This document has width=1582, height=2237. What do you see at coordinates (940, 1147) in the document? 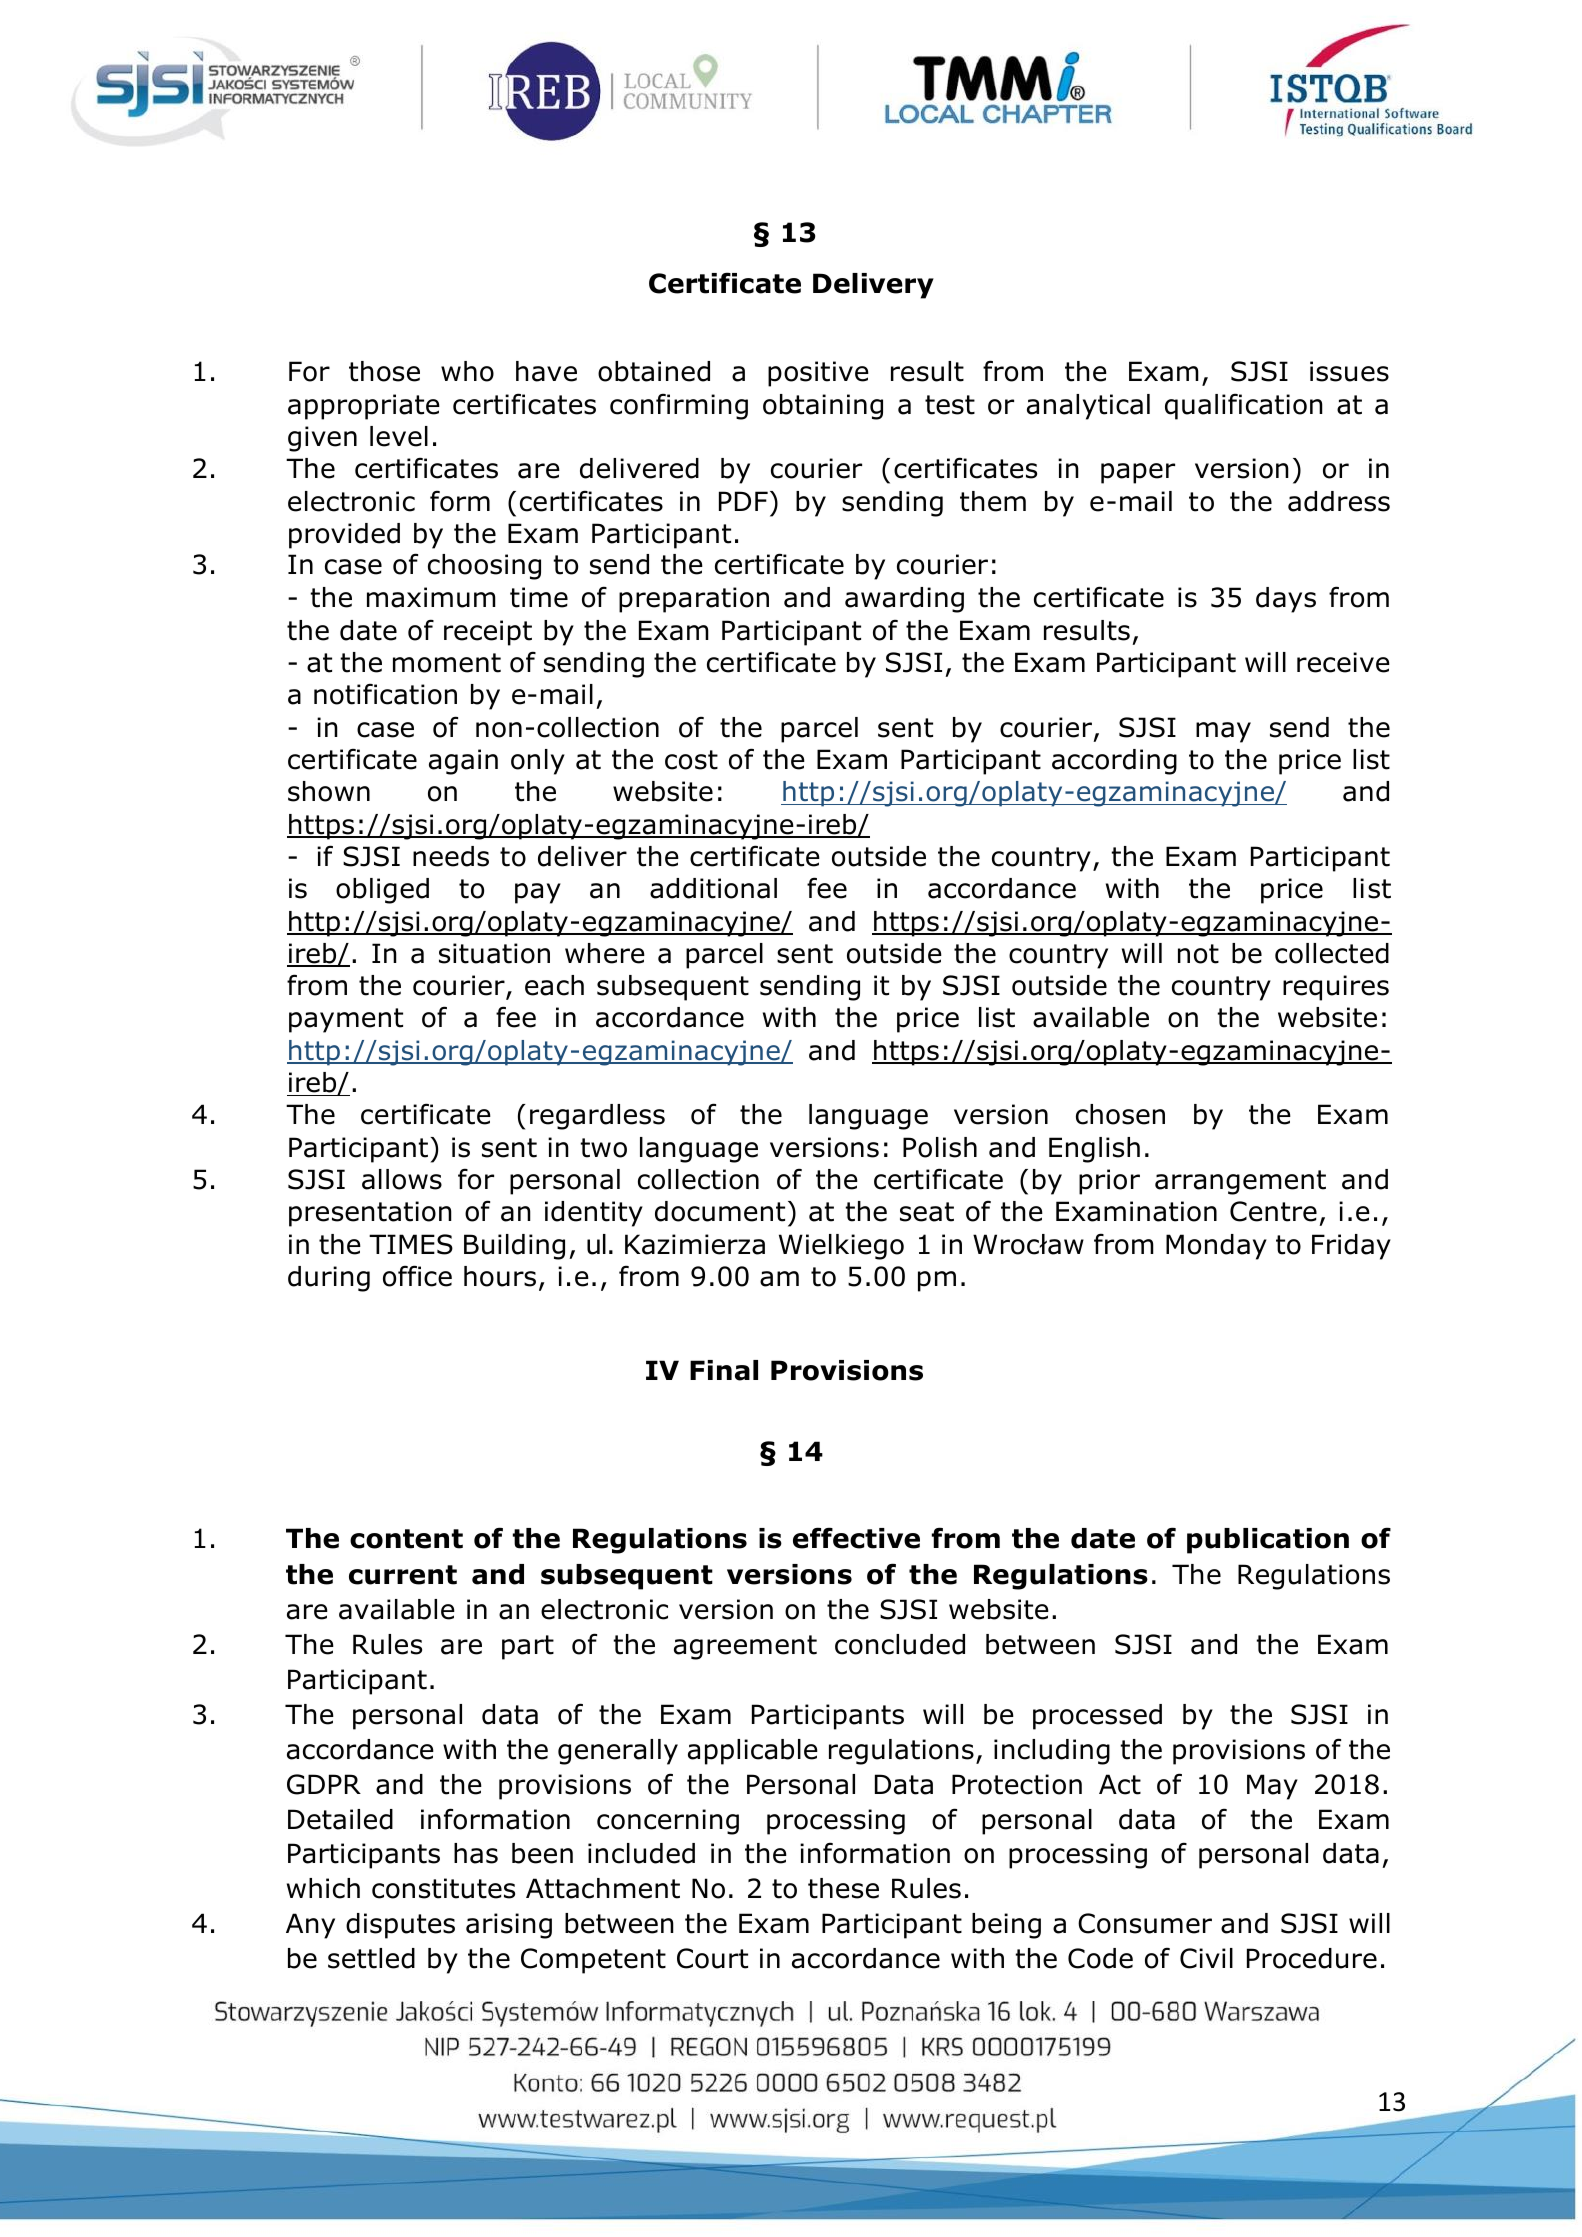
I see `Polish` at bounding box center [940, 1147].
